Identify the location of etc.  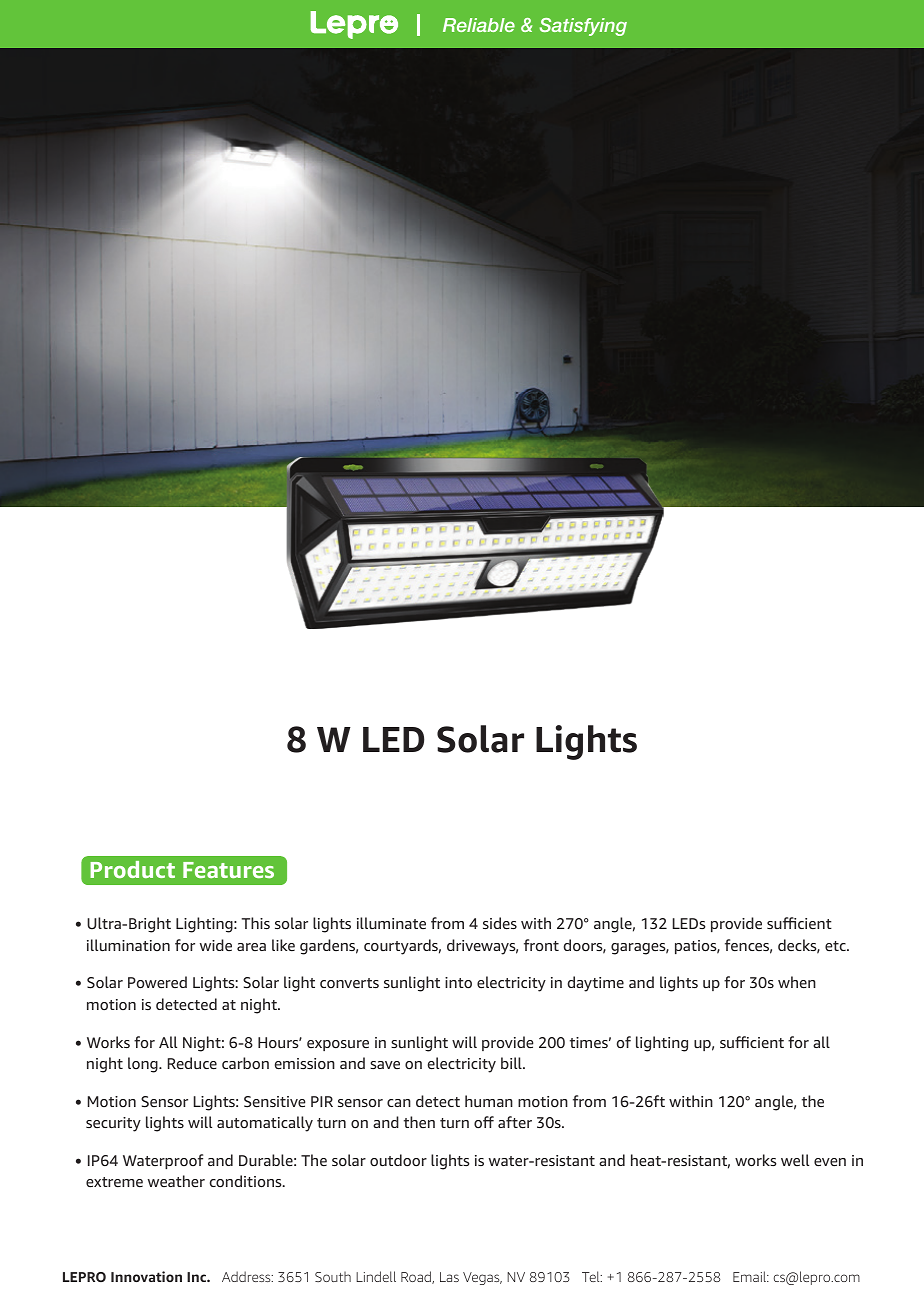
(836, 946).
